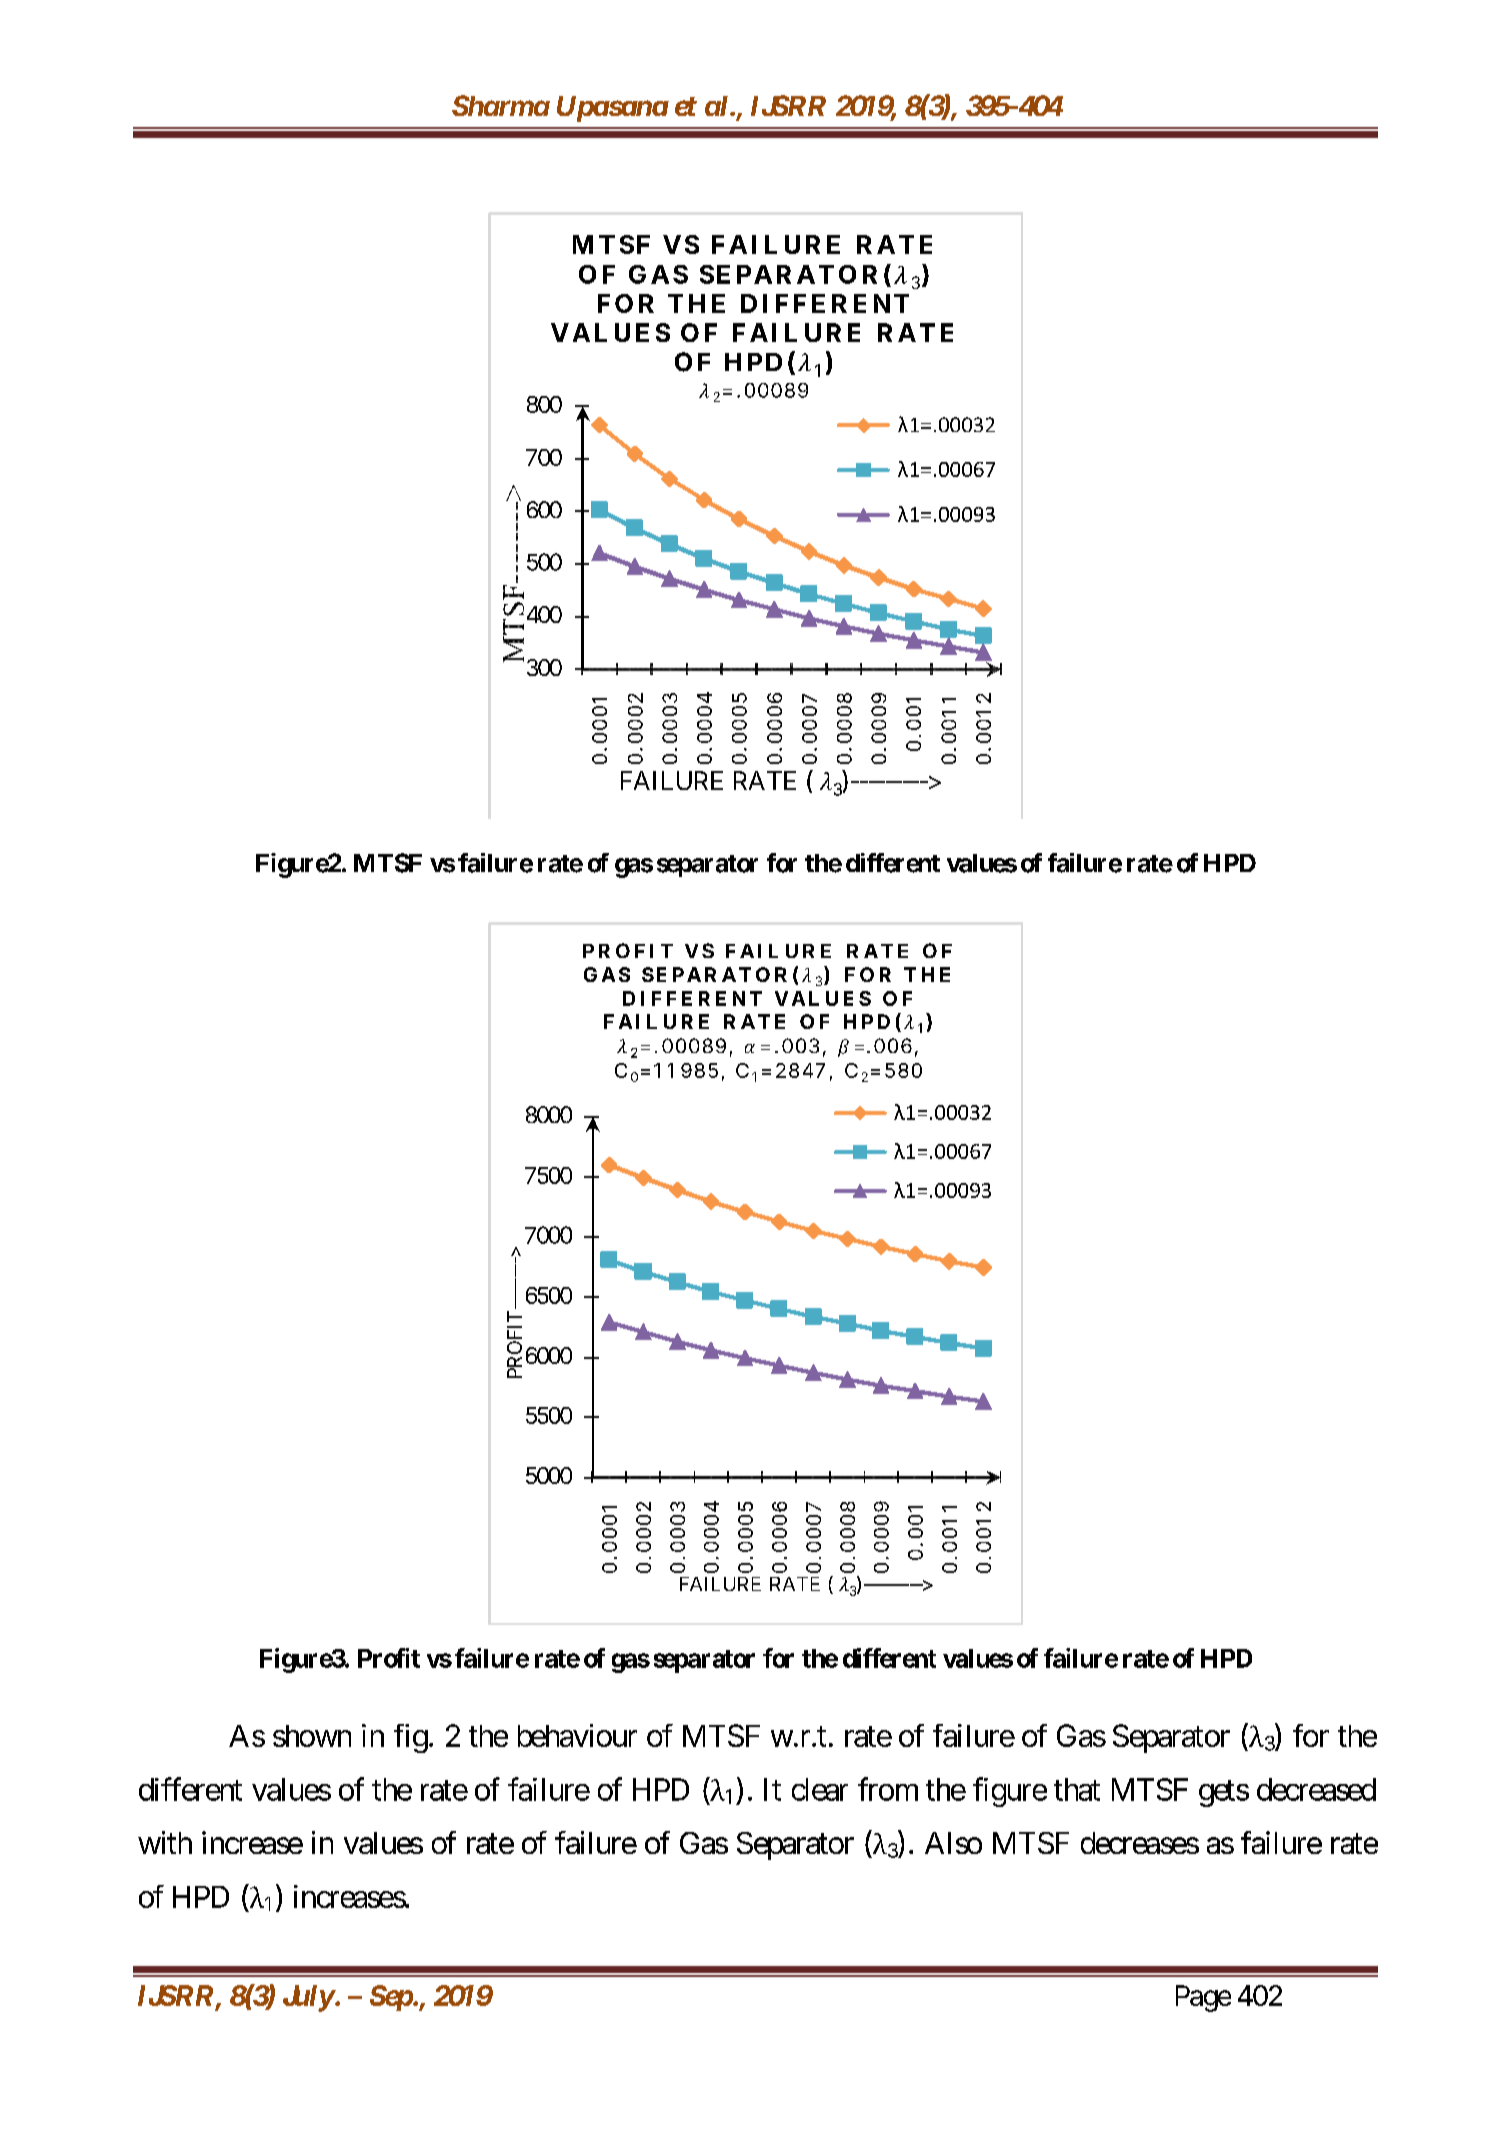  What do you see at coordinates (888, 1789) in the screenshot?
I see `from` at bounding box center [888, 1789].
